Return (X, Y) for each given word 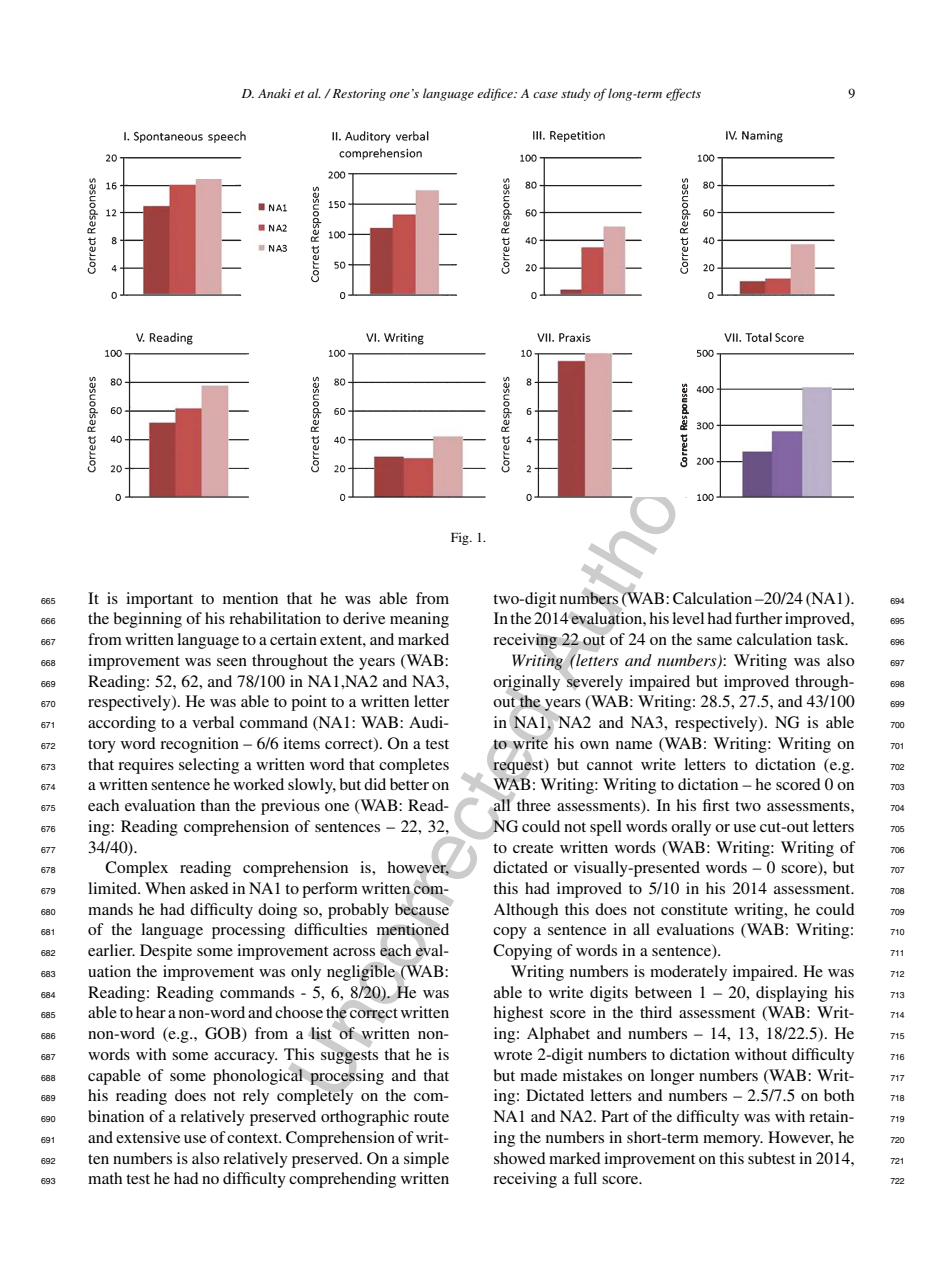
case (545, 95)
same (714, 641)
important (159, 600)
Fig (461, 538)
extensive (148, 1137)
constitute (694, 909)
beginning (148, 620)
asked (209, 888)
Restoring (358, 95)
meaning (419, 620)
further (758, 618)
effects (683, 94)
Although (525, 911)
